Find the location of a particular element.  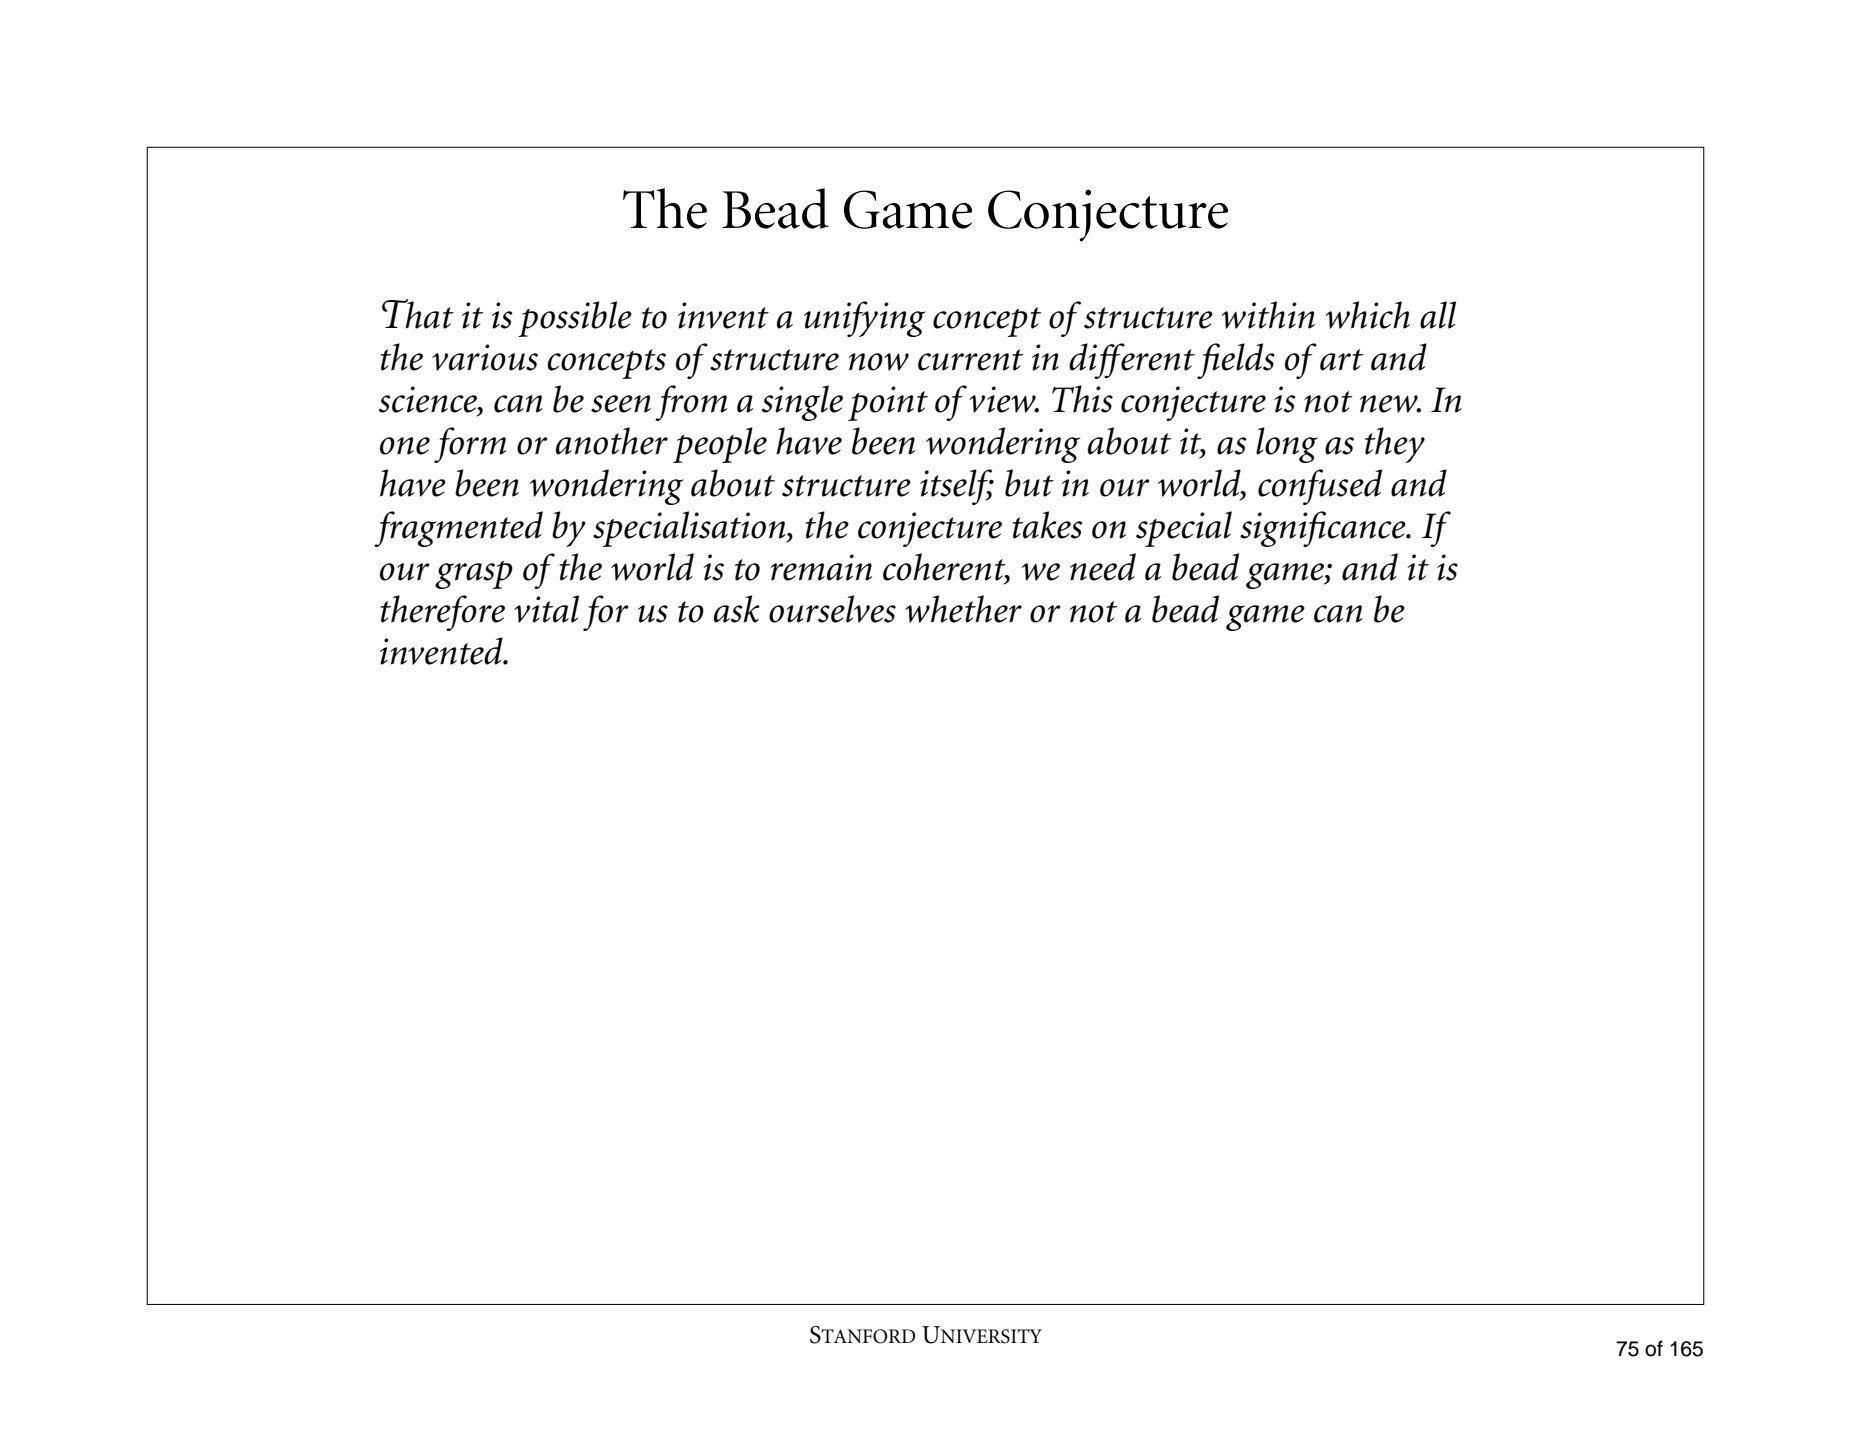

form is located at coordinates (470, 445).
